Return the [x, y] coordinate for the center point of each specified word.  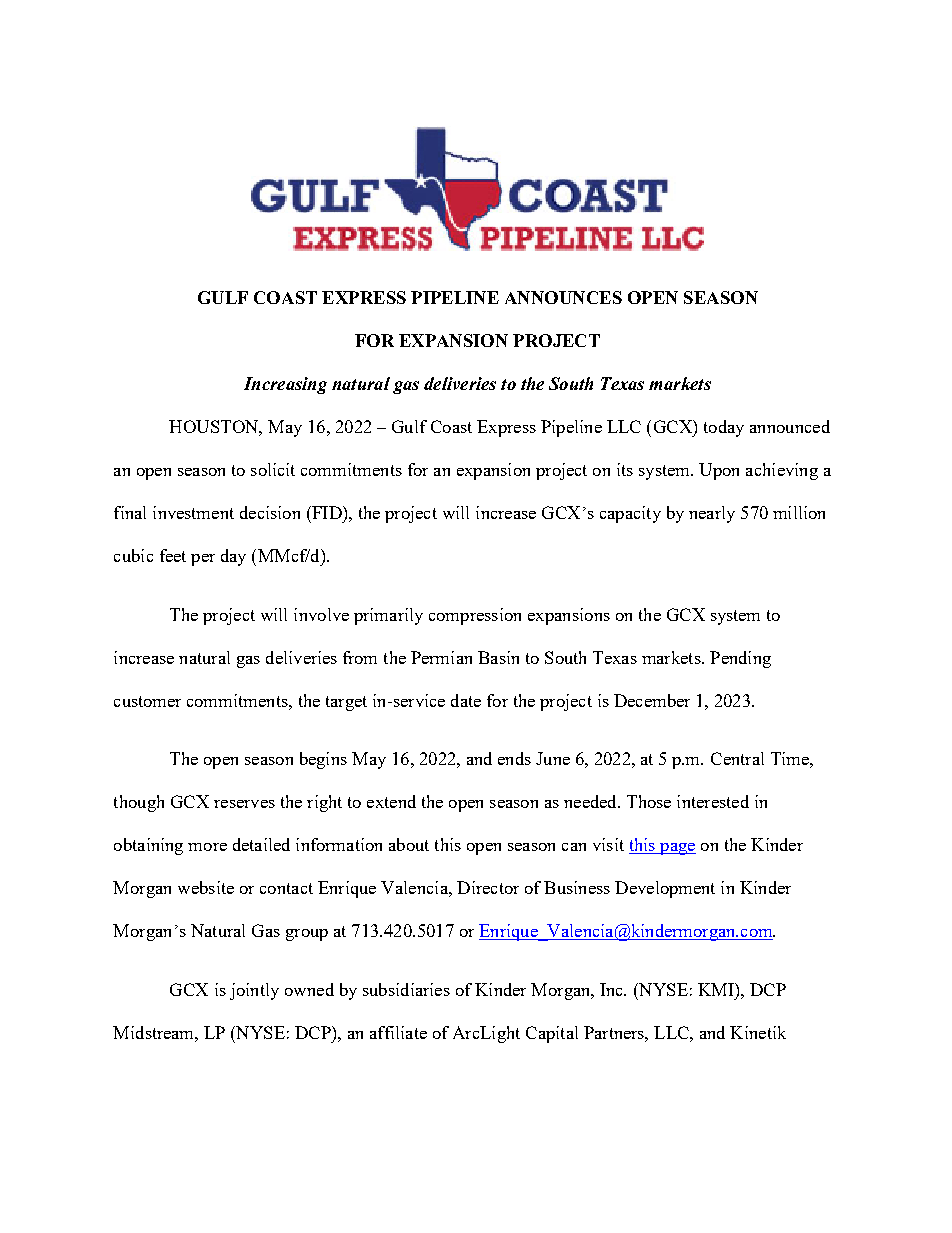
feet [173, 555]
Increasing [285, 385]
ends [514, 758]
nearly [712, 514]
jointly [254, 991]
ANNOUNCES [563, 297]
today [724, 428]
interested [713, 801]
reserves [244, 804]
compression [475, 616]
